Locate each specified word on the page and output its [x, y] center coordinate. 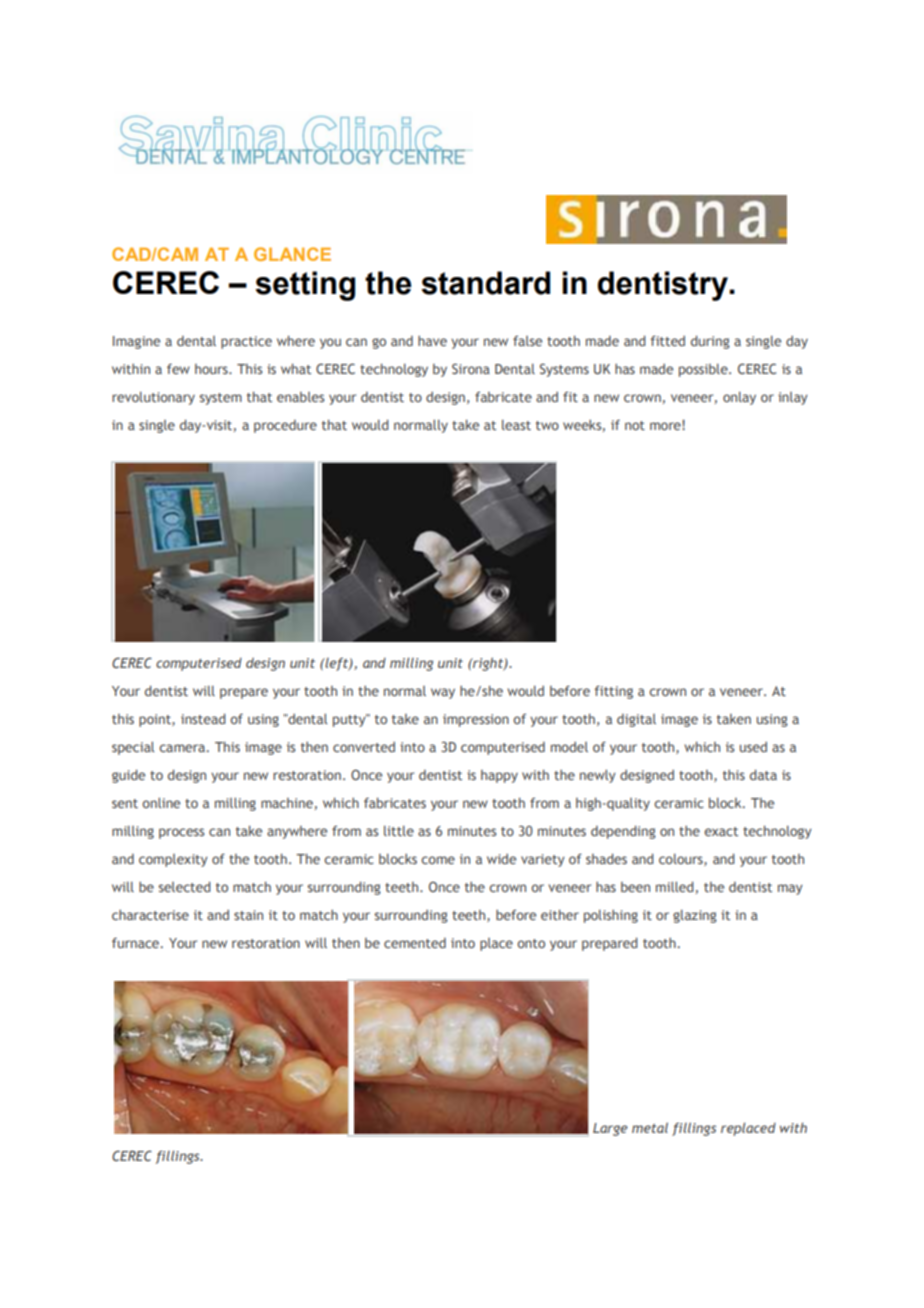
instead [203, 718]
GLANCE [292, 254]
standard [485, 283]
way [443, 693]
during [710, 342]
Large [610, 1129]
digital [636, 720]
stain [248, 915]
